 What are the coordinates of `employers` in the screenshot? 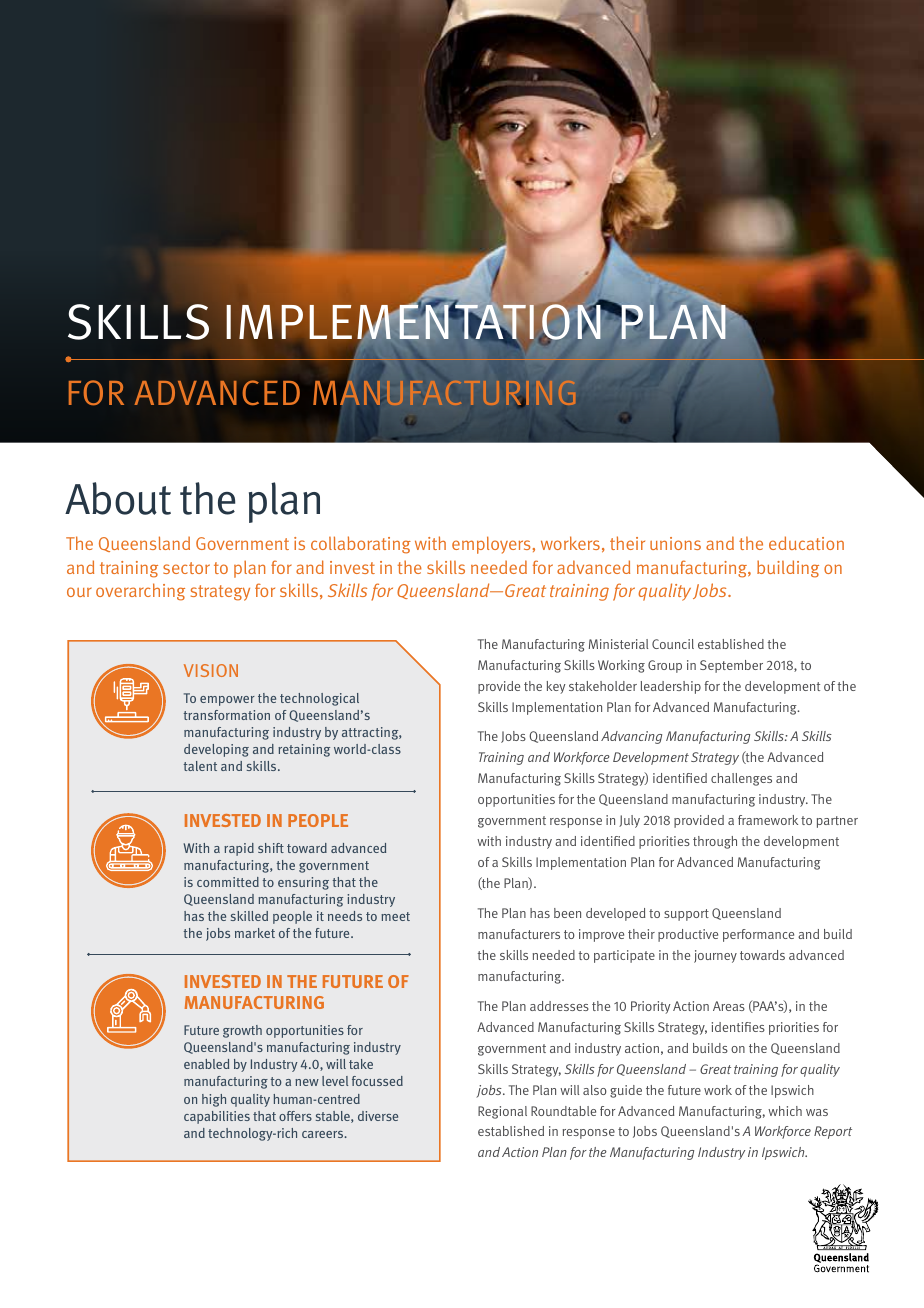 It's located at (491, 545).
